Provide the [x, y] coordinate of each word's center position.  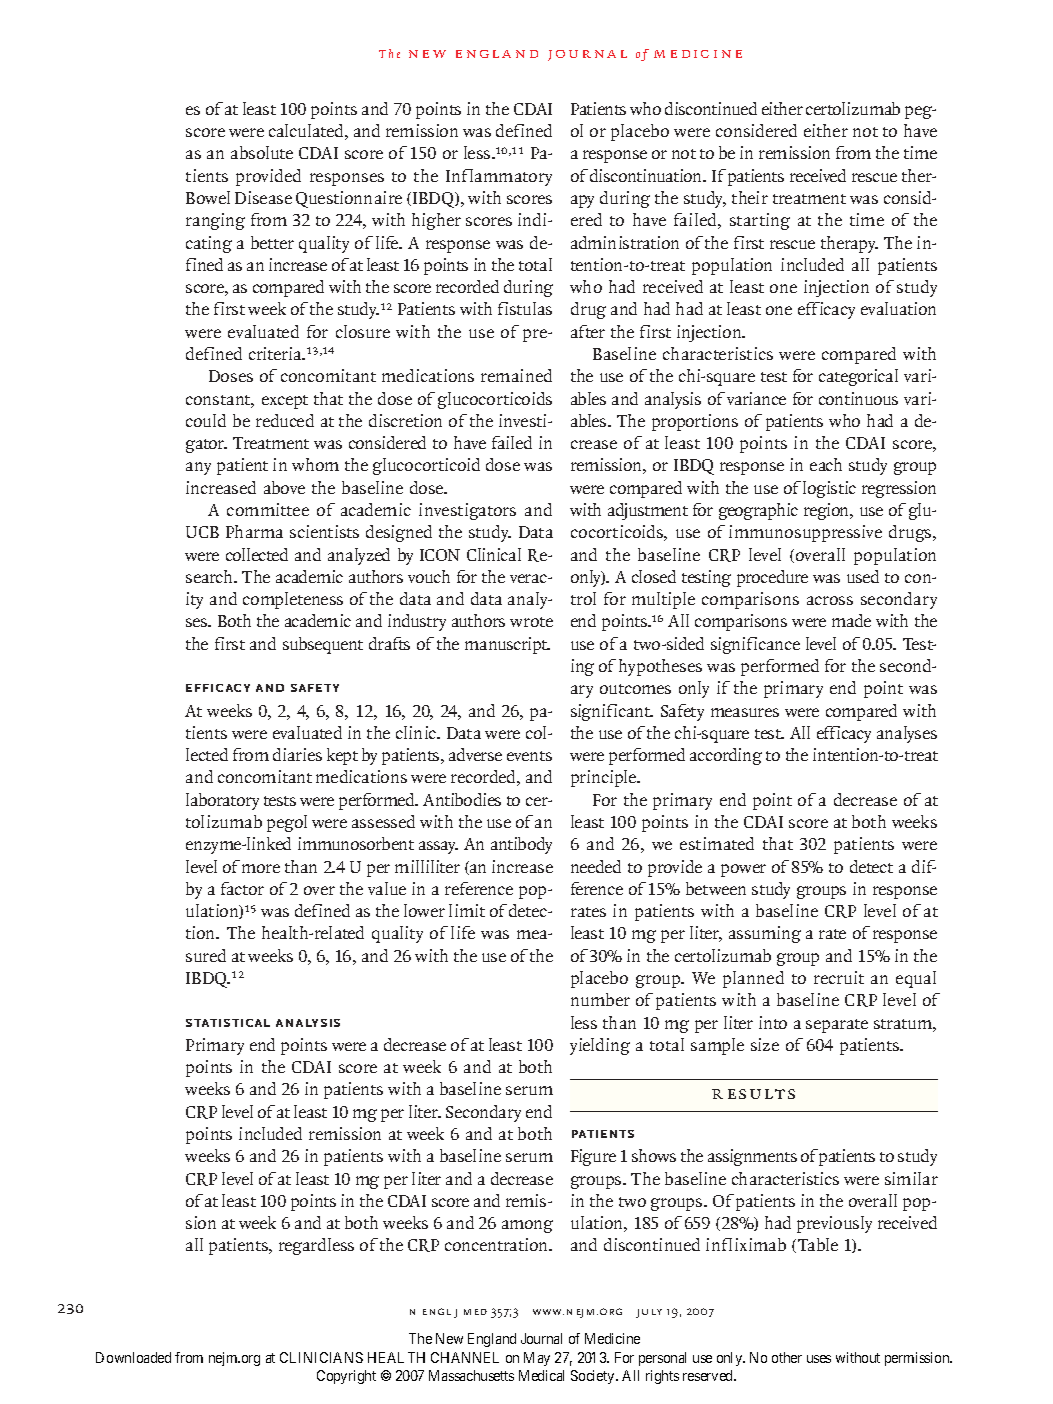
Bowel [208, 197]
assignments [752, 1157]
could [206, 420]
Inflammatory [499, 177]
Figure [593, 1157]
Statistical [228, 1023]
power [743, 870]
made [851, 620]
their [750, 197]
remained [516, 375]
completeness [293, 600]
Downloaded [133, 1357]
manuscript [507, 645]
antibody [521, 845]
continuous [858, 398]
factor [242, 888]
